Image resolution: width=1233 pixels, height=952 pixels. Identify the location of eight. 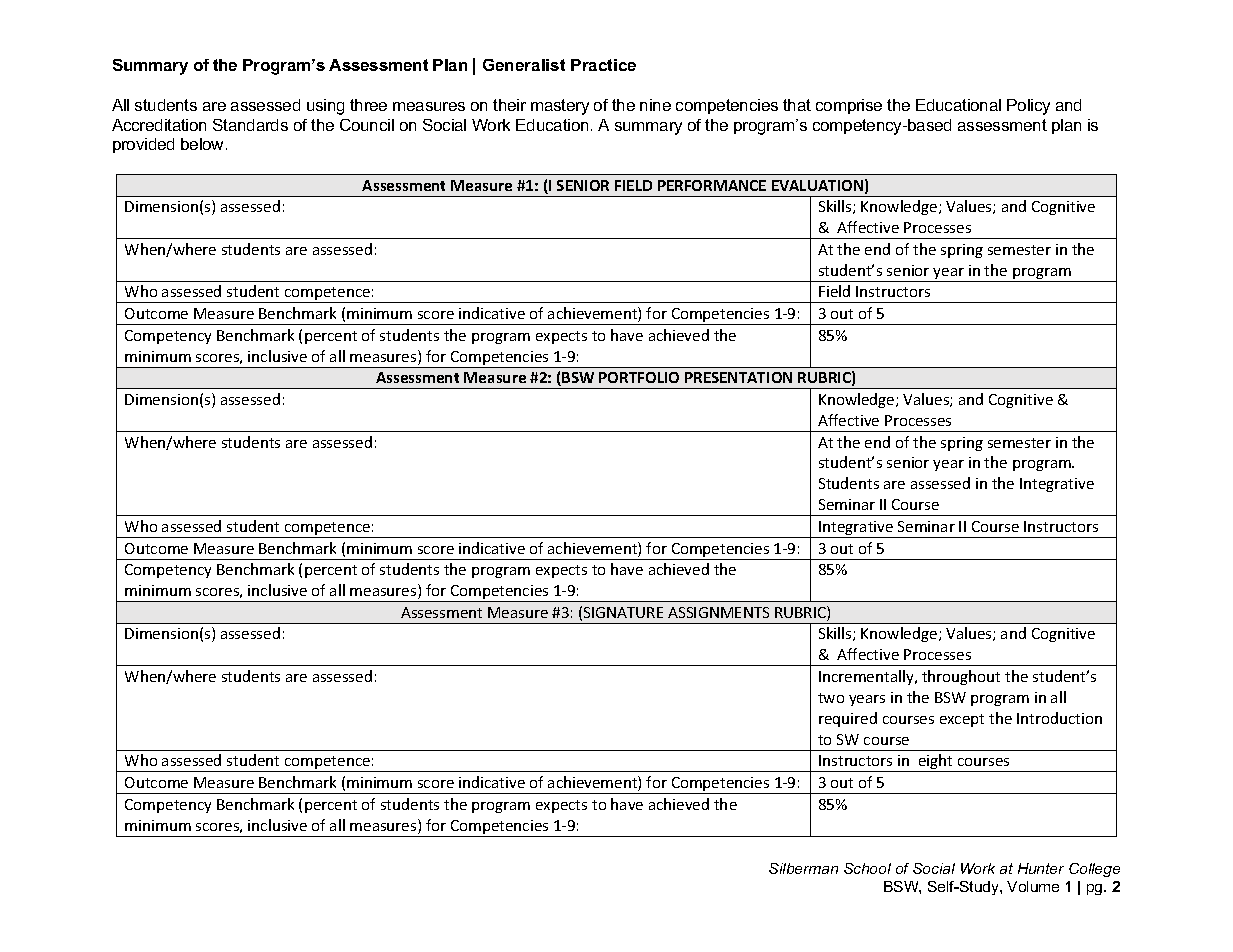
(936, 763).
